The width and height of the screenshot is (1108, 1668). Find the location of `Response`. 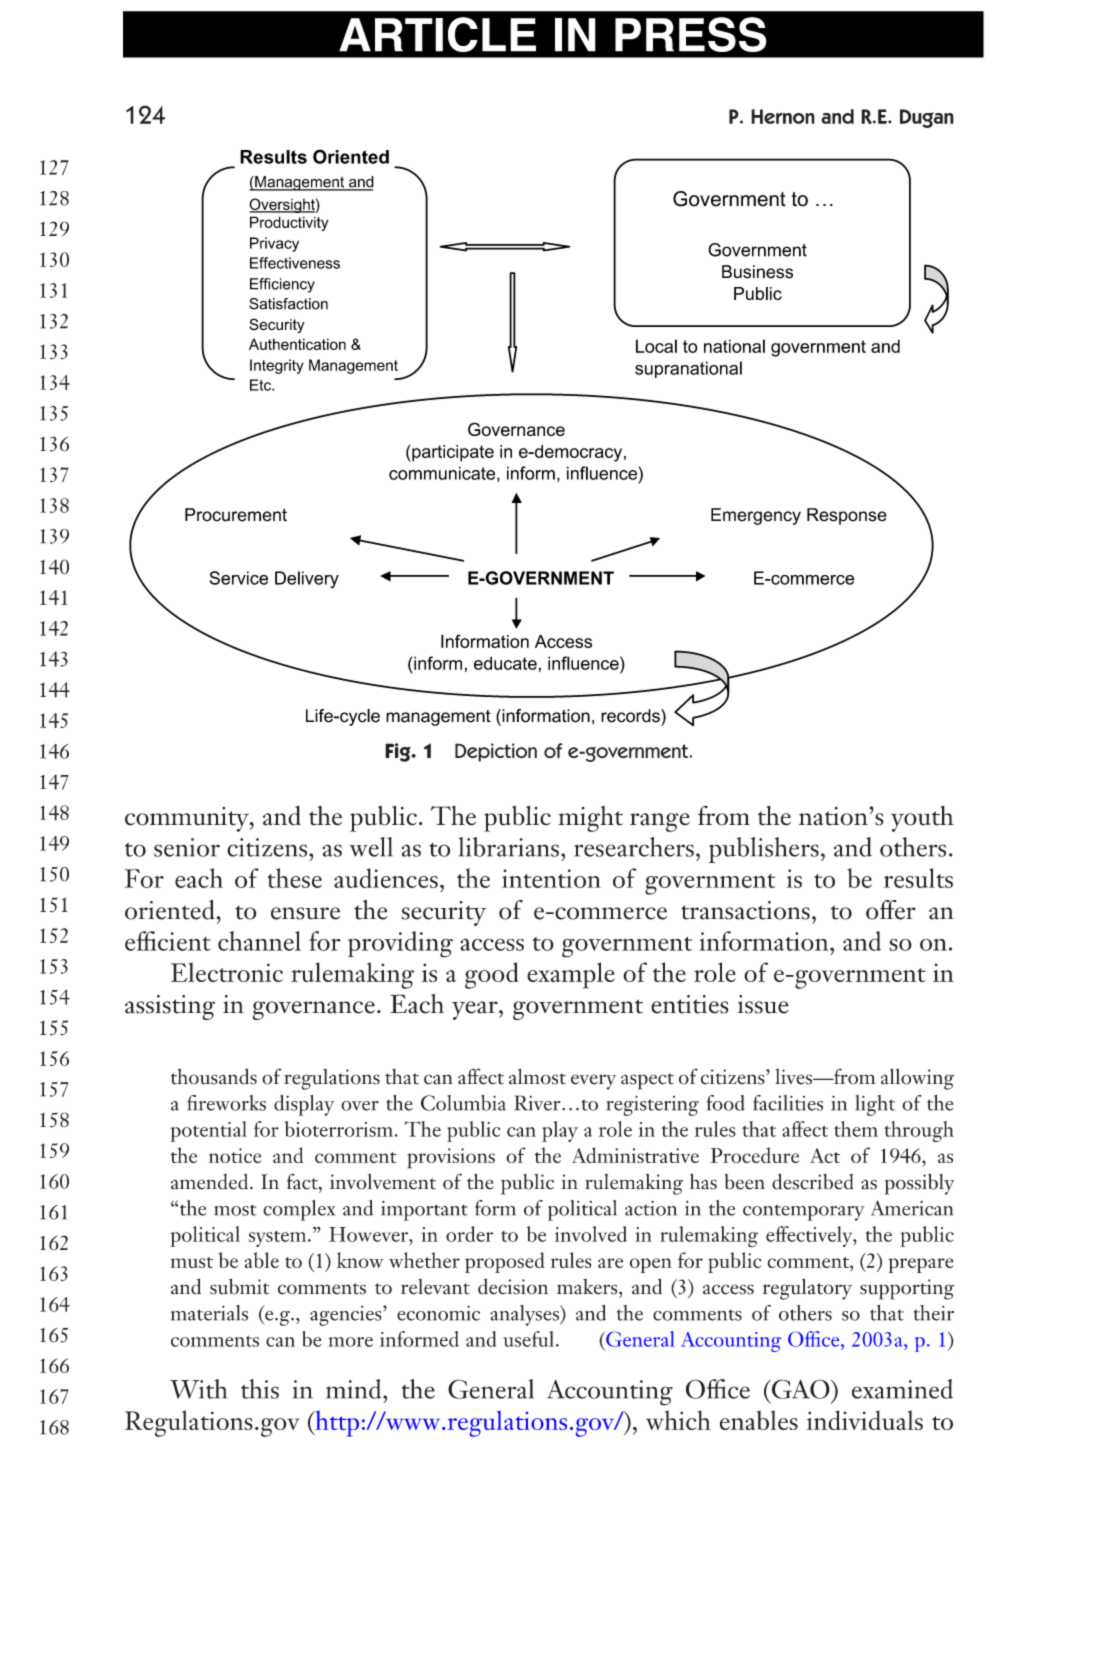

Response is located at coordinates (847, 516).
